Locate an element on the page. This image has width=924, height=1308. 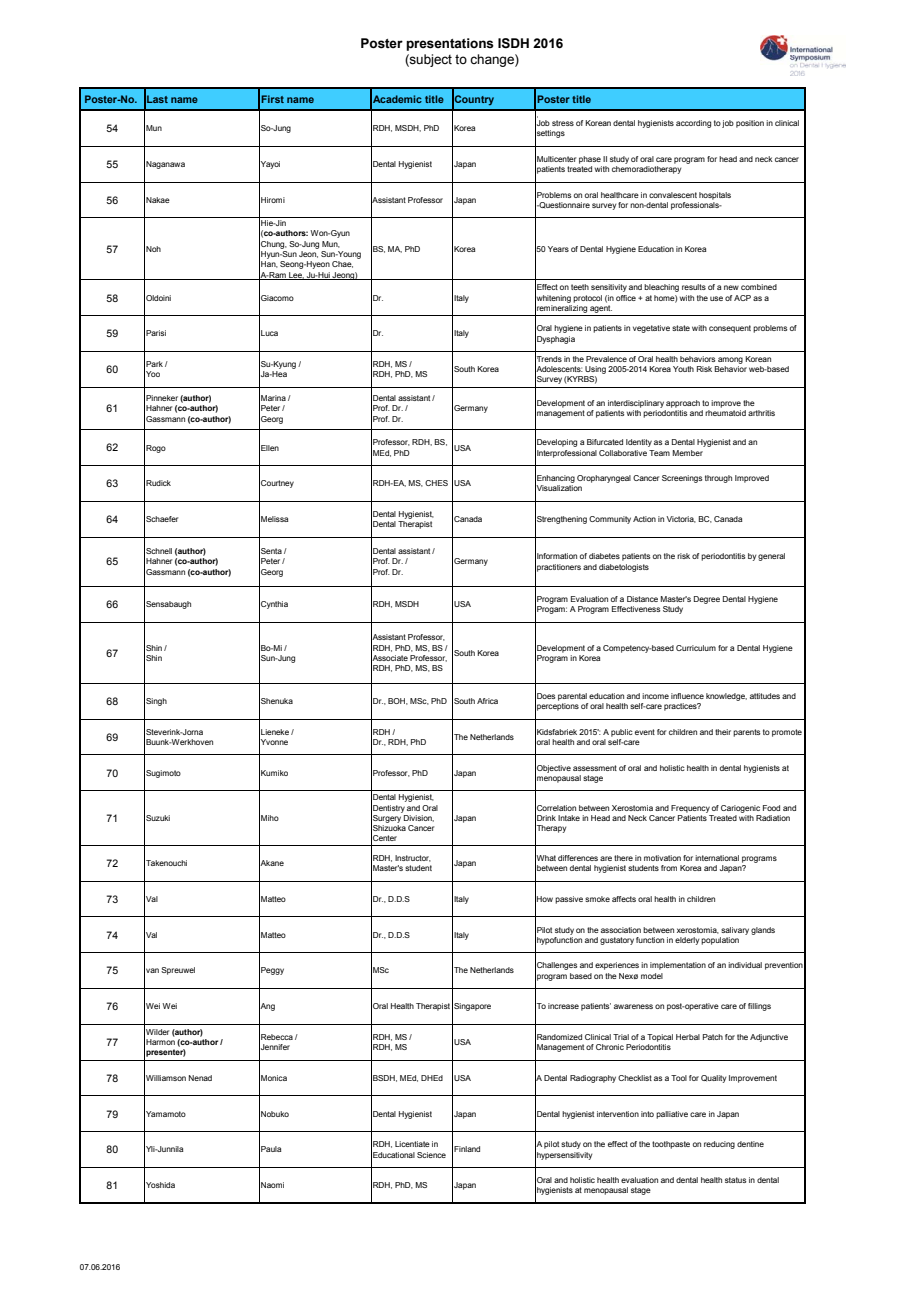
international is located at coordinates (717, 858).
